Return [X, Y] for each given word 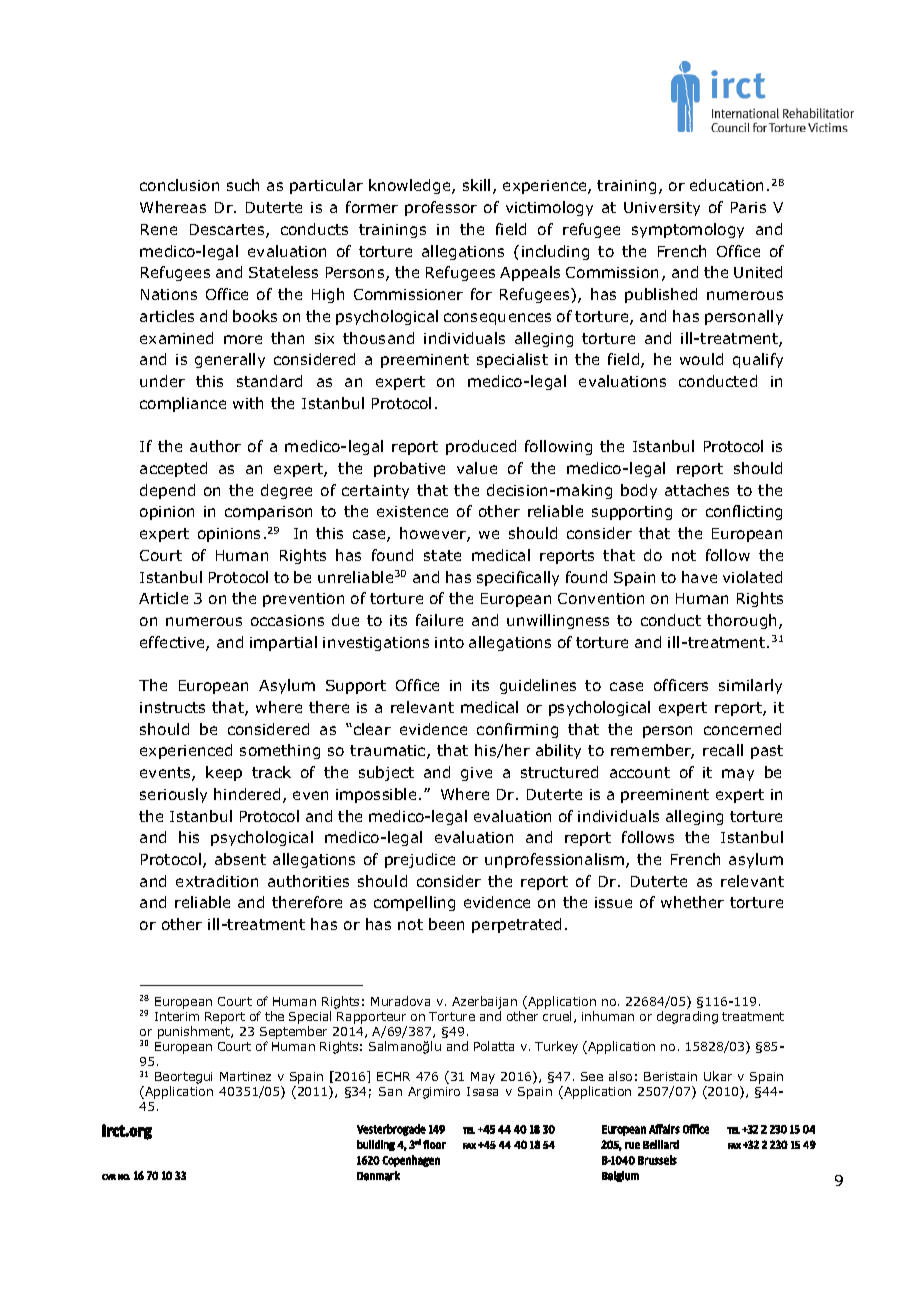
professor [441, 208]
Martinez [245, 1076]
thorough [743, 621]
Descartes [228, 231]
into [449, 642]
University [662, 209]
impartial [283, 643]
